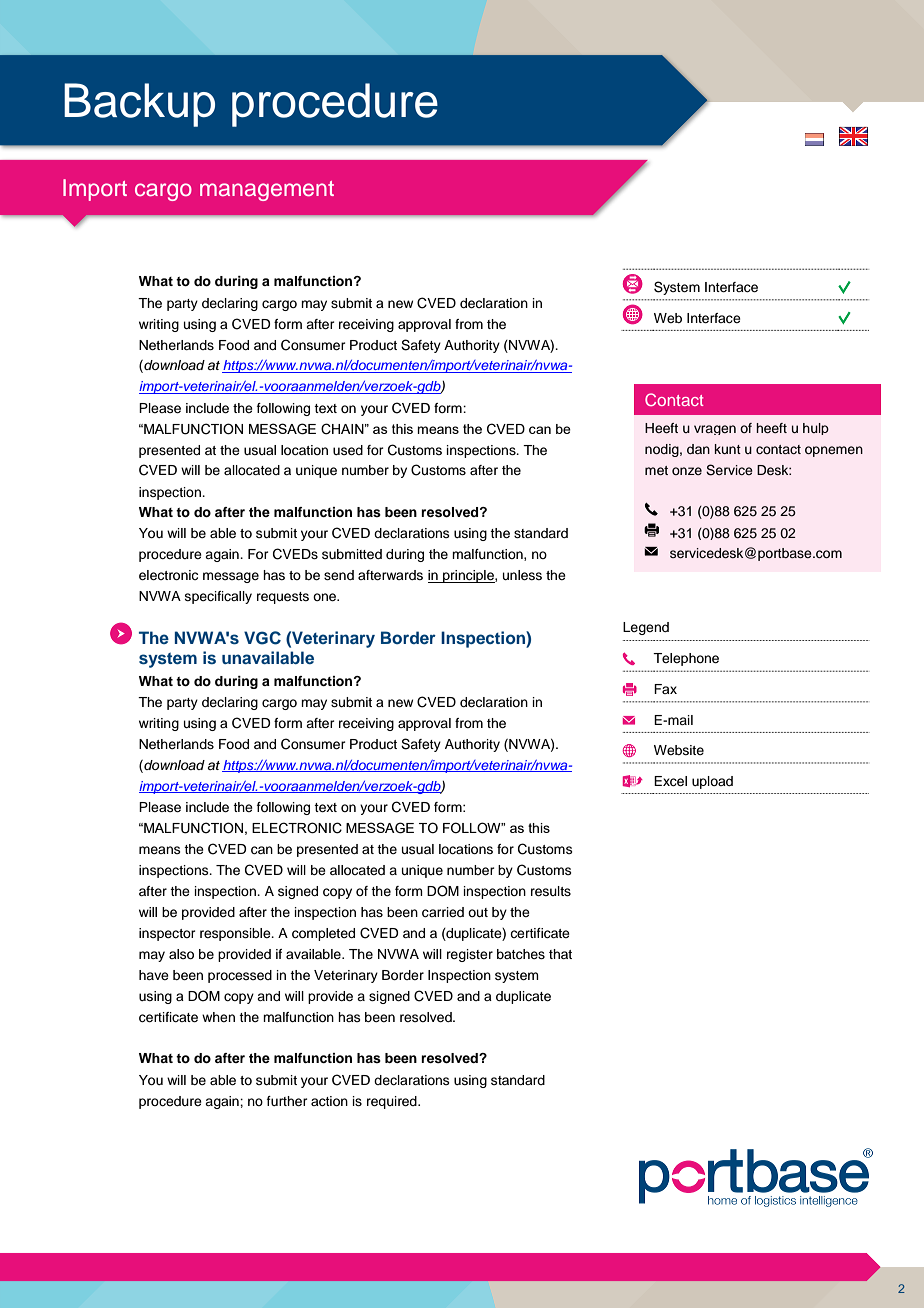 The image size is (924, 1308). I want to click on Legend, so click(646, 628).
